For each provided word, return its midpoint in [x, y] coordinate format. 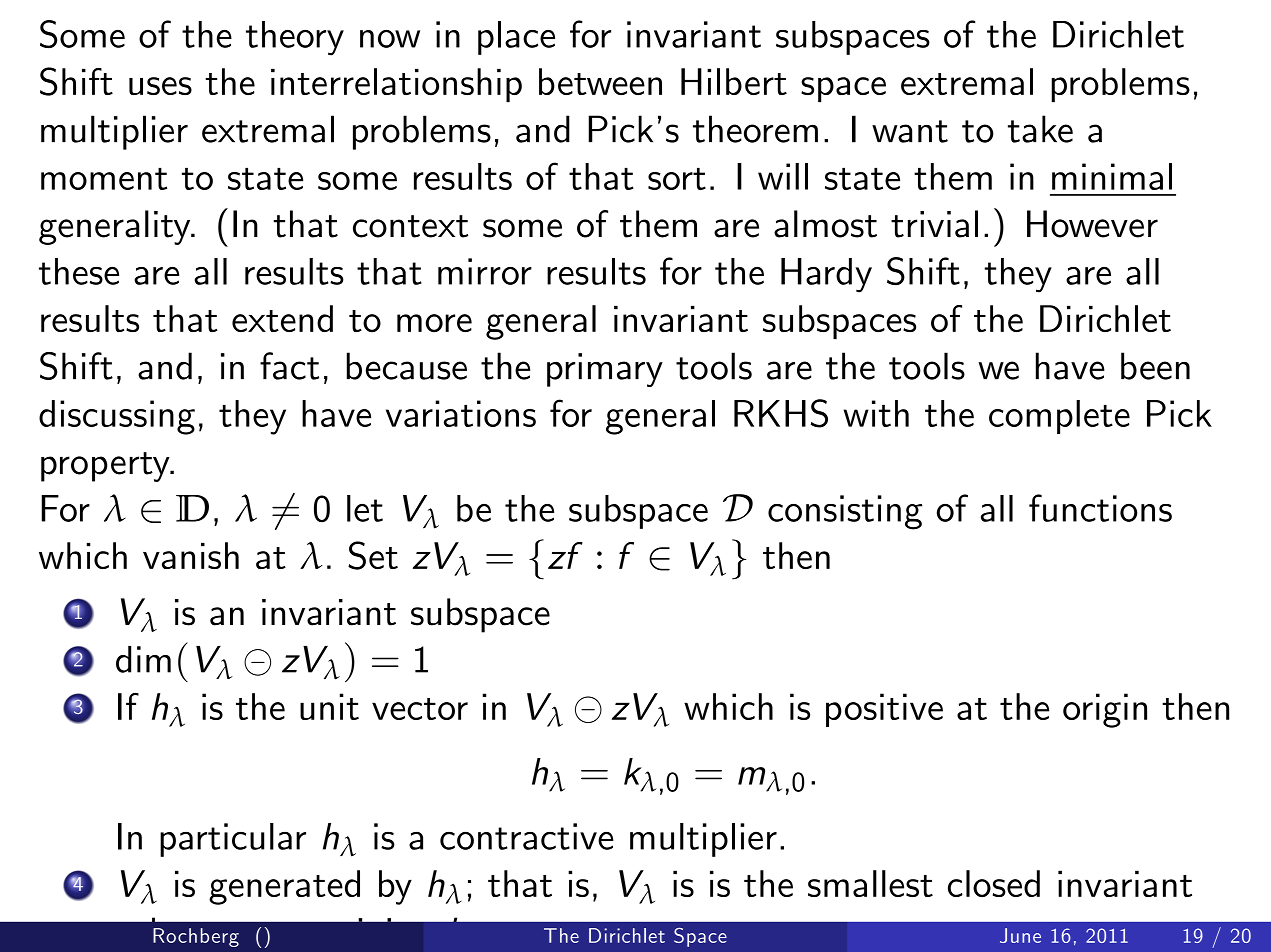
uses [160, 86]
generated [284, 887]
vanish [191, 555]
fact [289, 366]
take [1040, 129]
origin [1105, 710]
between [600, 81]
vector [420, 709]
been [1155, 366]
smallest [870, 883]
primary [605, 370]
